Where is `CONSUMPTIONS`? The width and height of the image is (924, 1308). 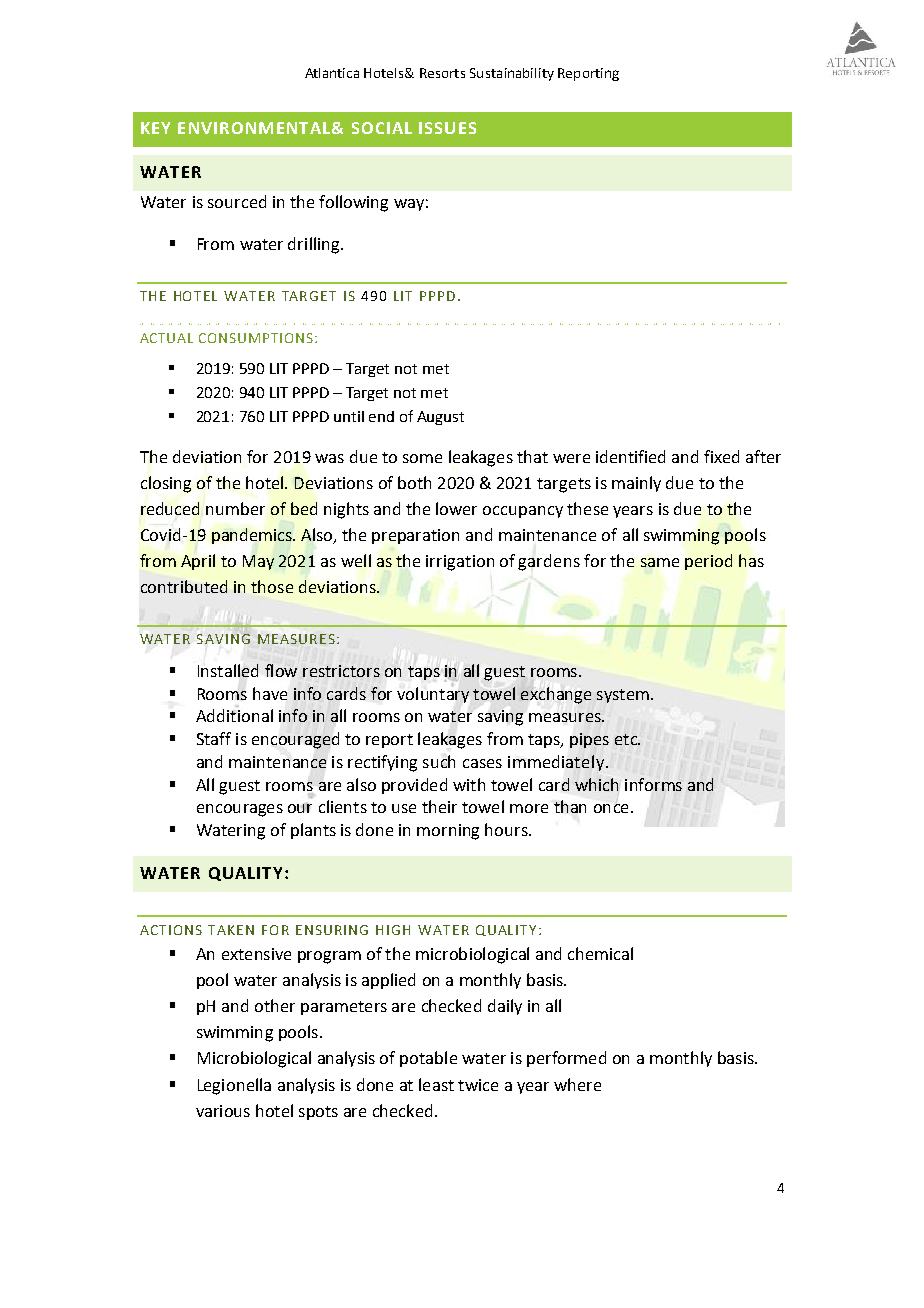 CONSUMPTIONS is located at coordinates (256, 338).
